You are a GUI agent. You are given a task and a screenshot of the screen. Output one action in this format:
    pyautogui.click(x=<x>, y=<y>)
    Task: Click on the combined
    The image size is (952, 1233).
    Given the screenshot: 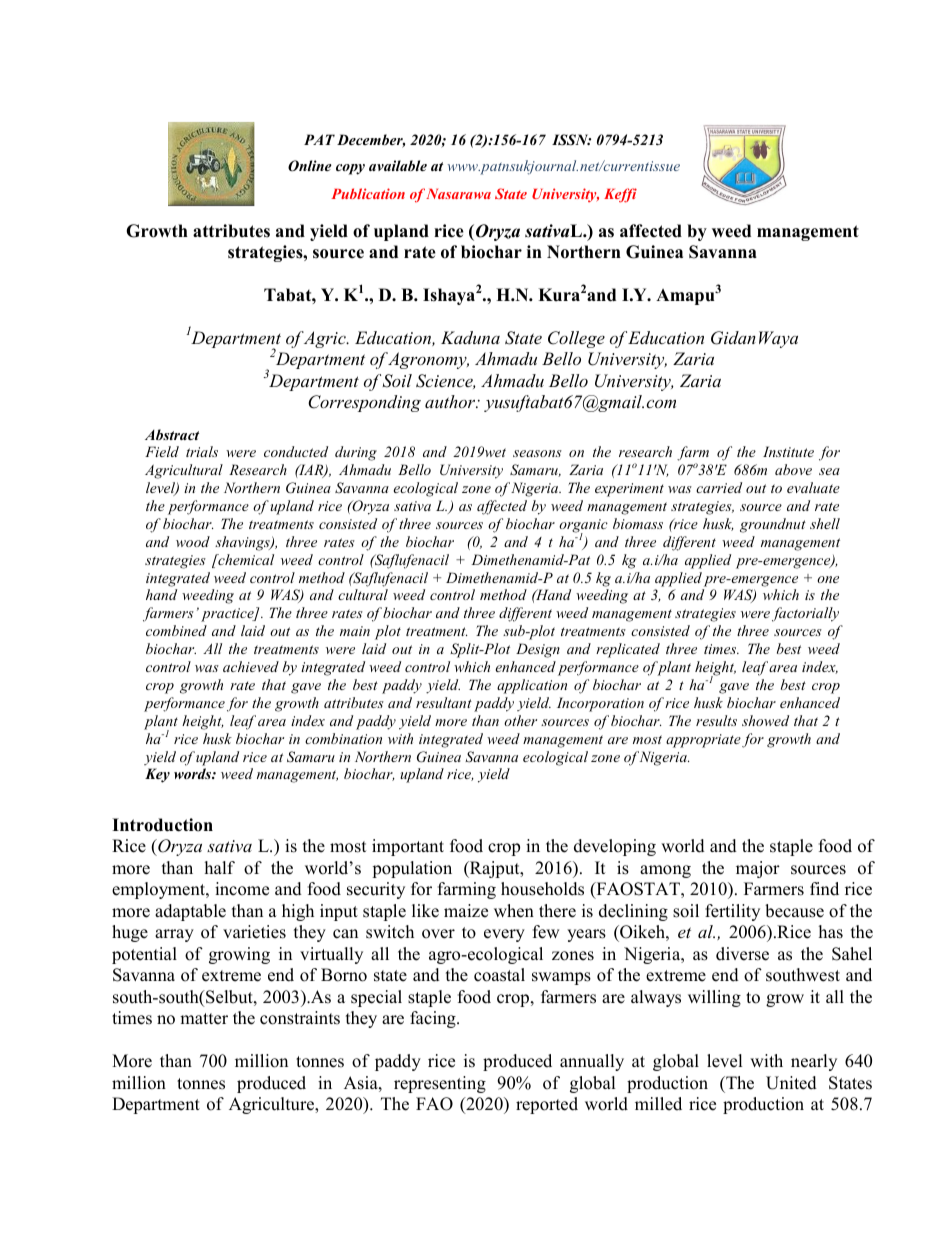 What is the action you would take?
    pyautogui.click(x=176, y=630)
